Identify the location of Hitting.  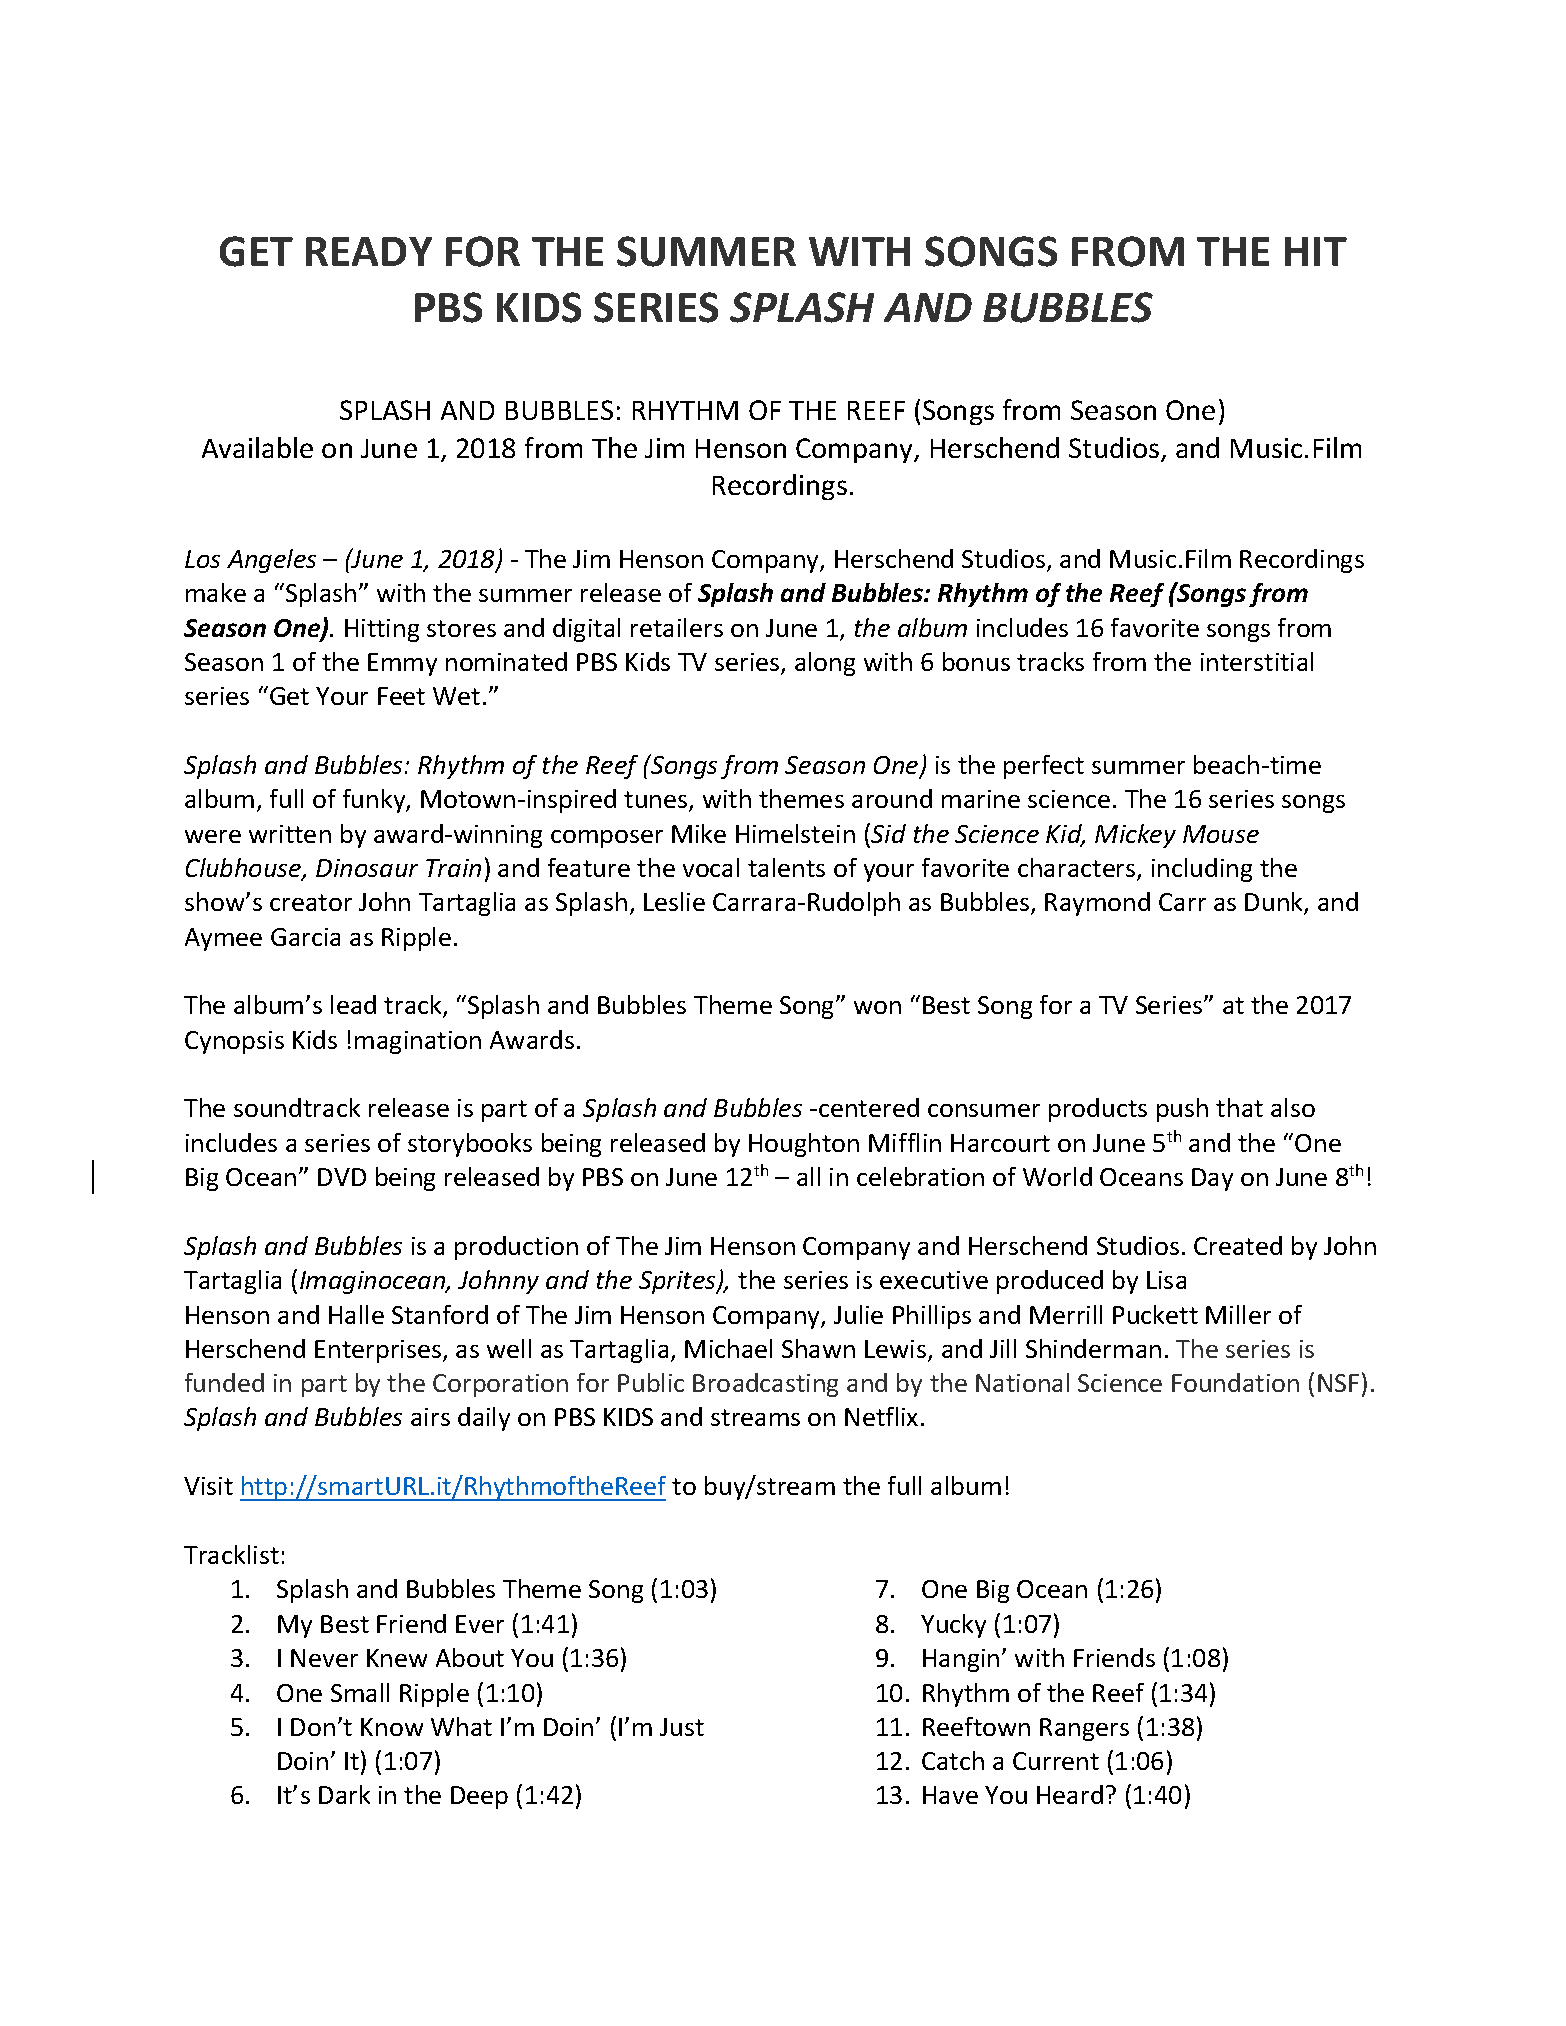
(382, 630).
